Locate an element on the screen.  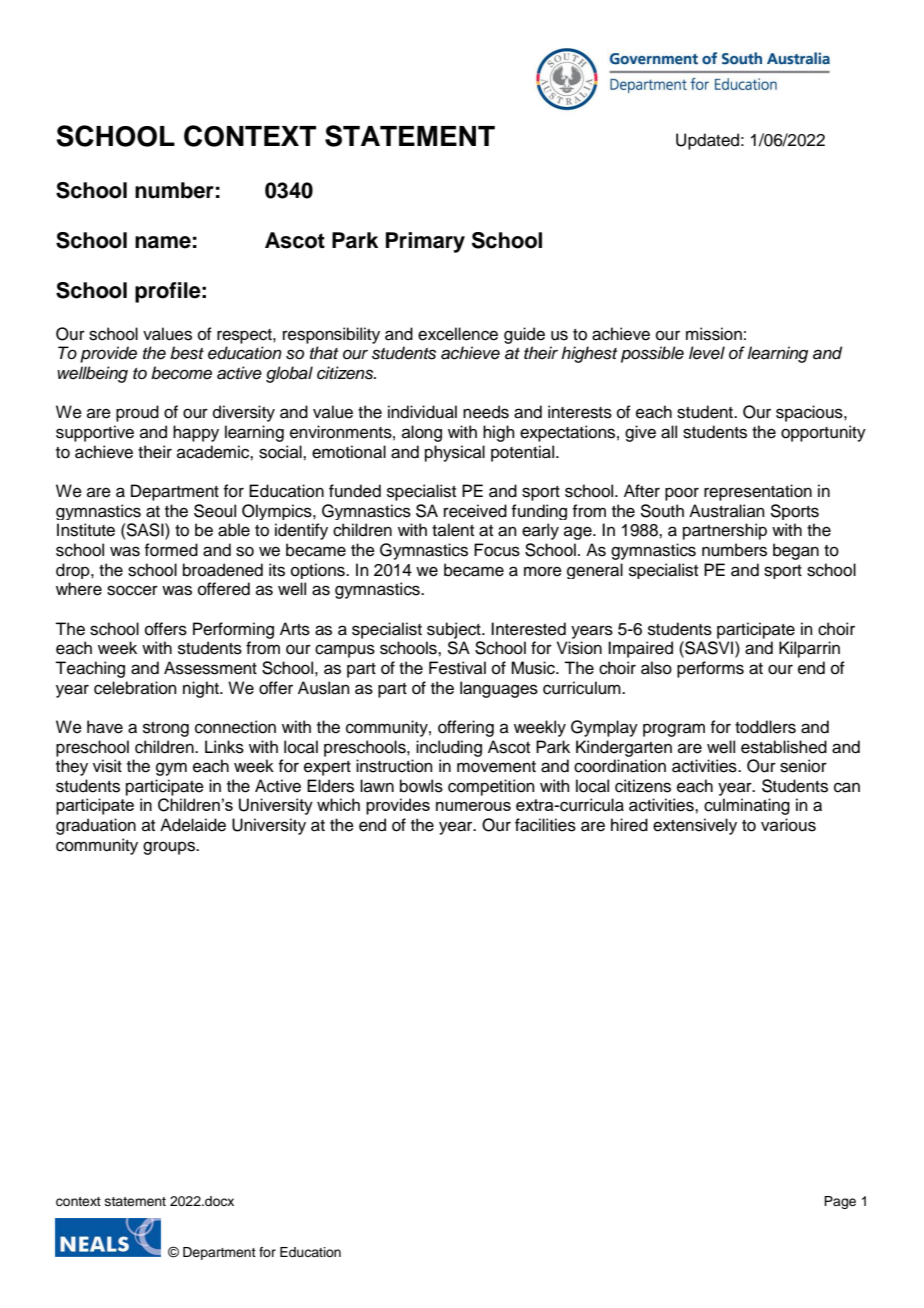
toddlers is located at coordinates (765, 727).
